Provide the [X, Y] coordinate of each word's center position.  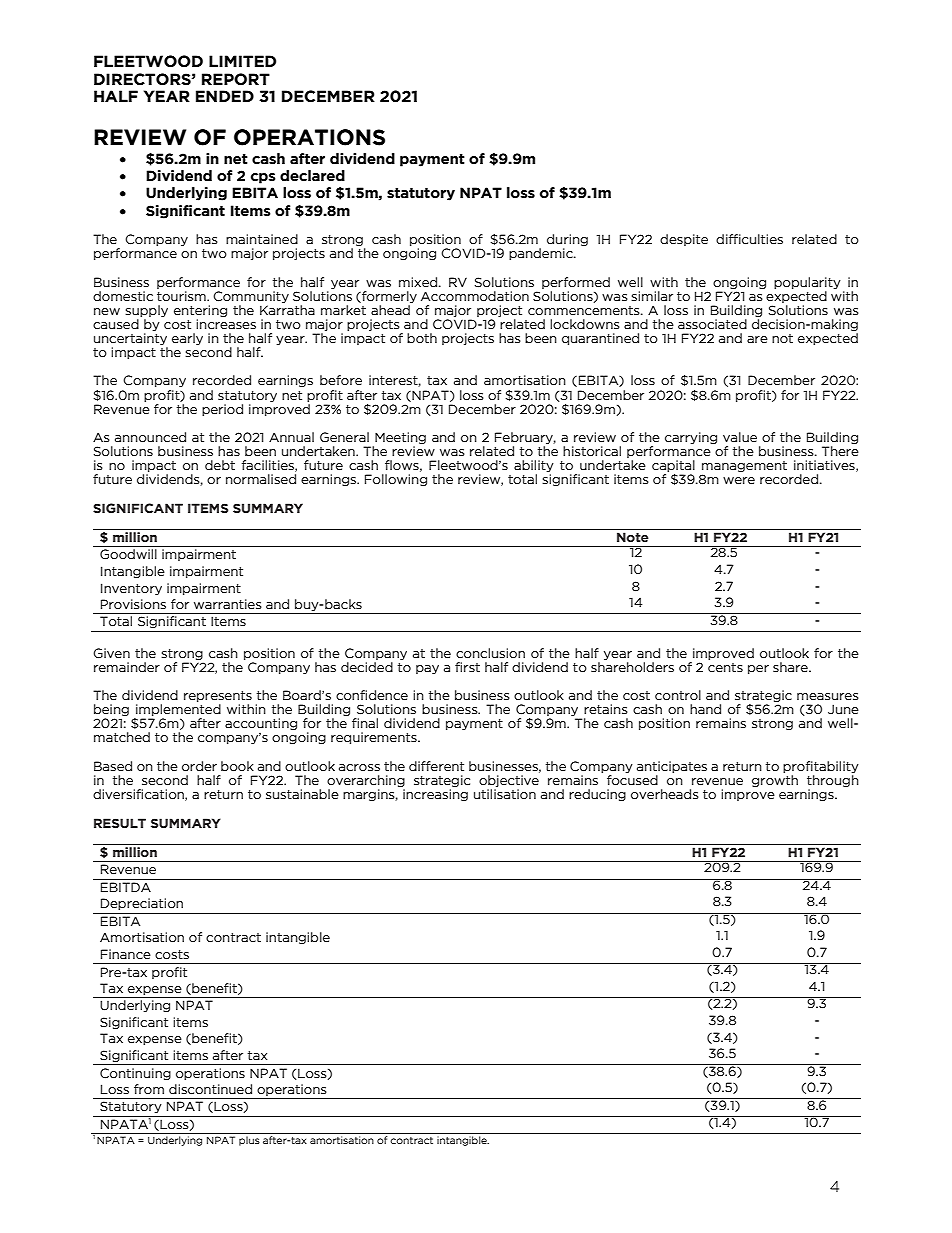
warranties [228, 604]
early [187, 339]
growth [775, 781]
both [422, 338]
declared [312, 176]
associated [712, 324]
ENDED [225, 96]
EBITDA [126, 887]
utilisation [505, 794]
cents [725, 667]
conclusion [490, 653]
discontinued [210, 1089]
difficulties [749, 239]
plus [249, 1141]
